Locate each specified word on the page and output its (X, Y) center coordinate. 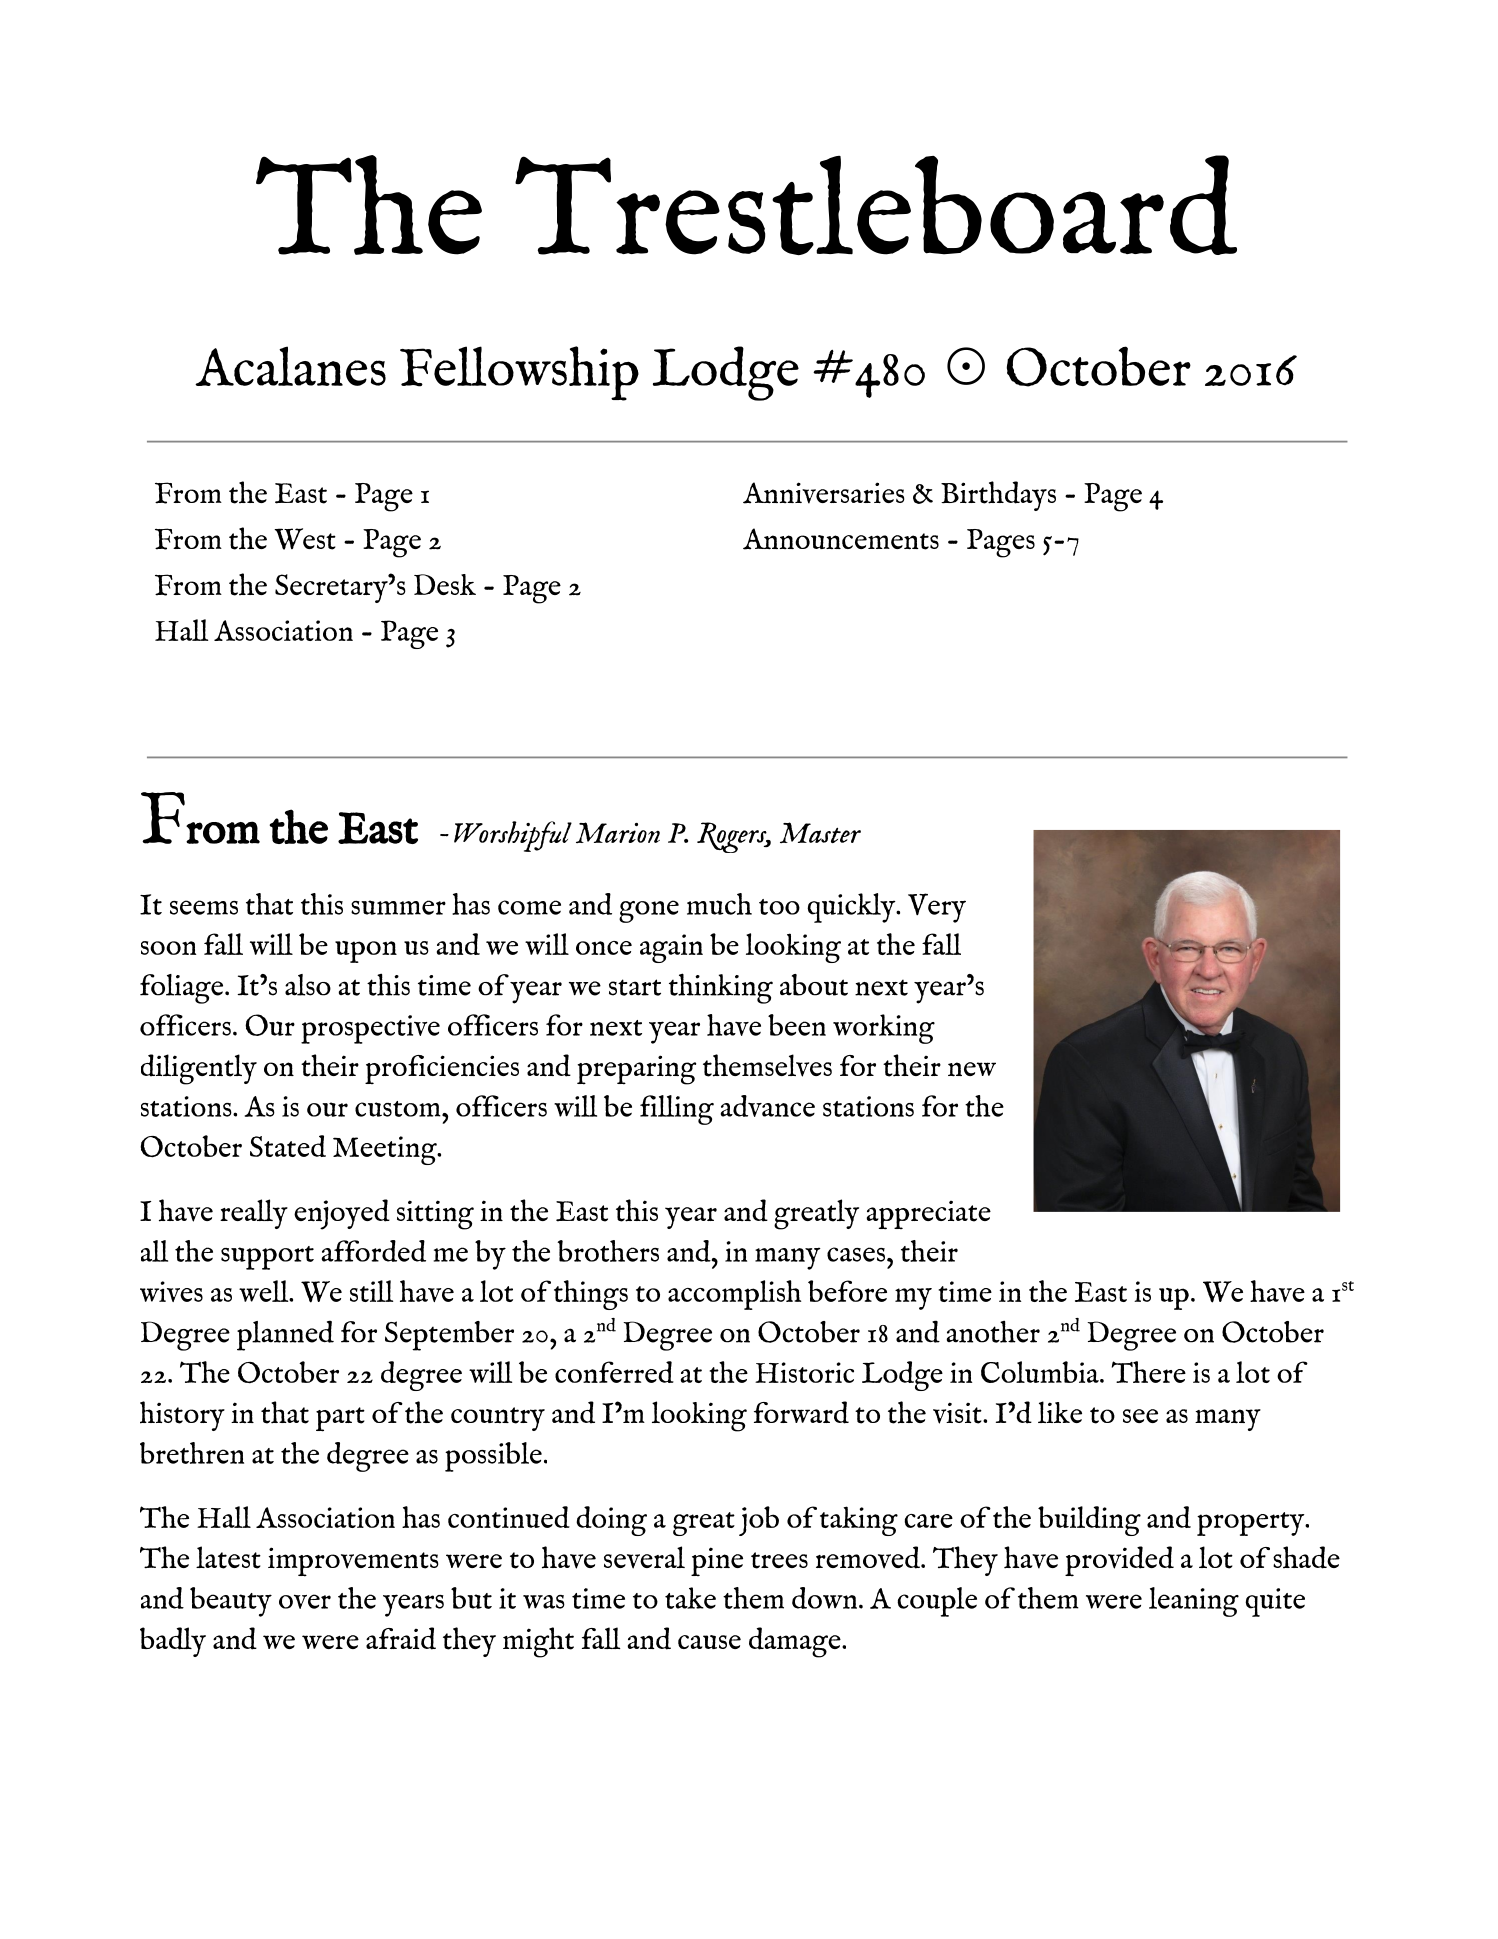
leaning (1194, 1602)
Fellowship (519, 373)
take (690, 1598)
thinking (721, 988)
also (308, 985)
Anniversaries (824, 493)
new (972, 1069)
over (305, 1601)
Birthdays (998, 496)
